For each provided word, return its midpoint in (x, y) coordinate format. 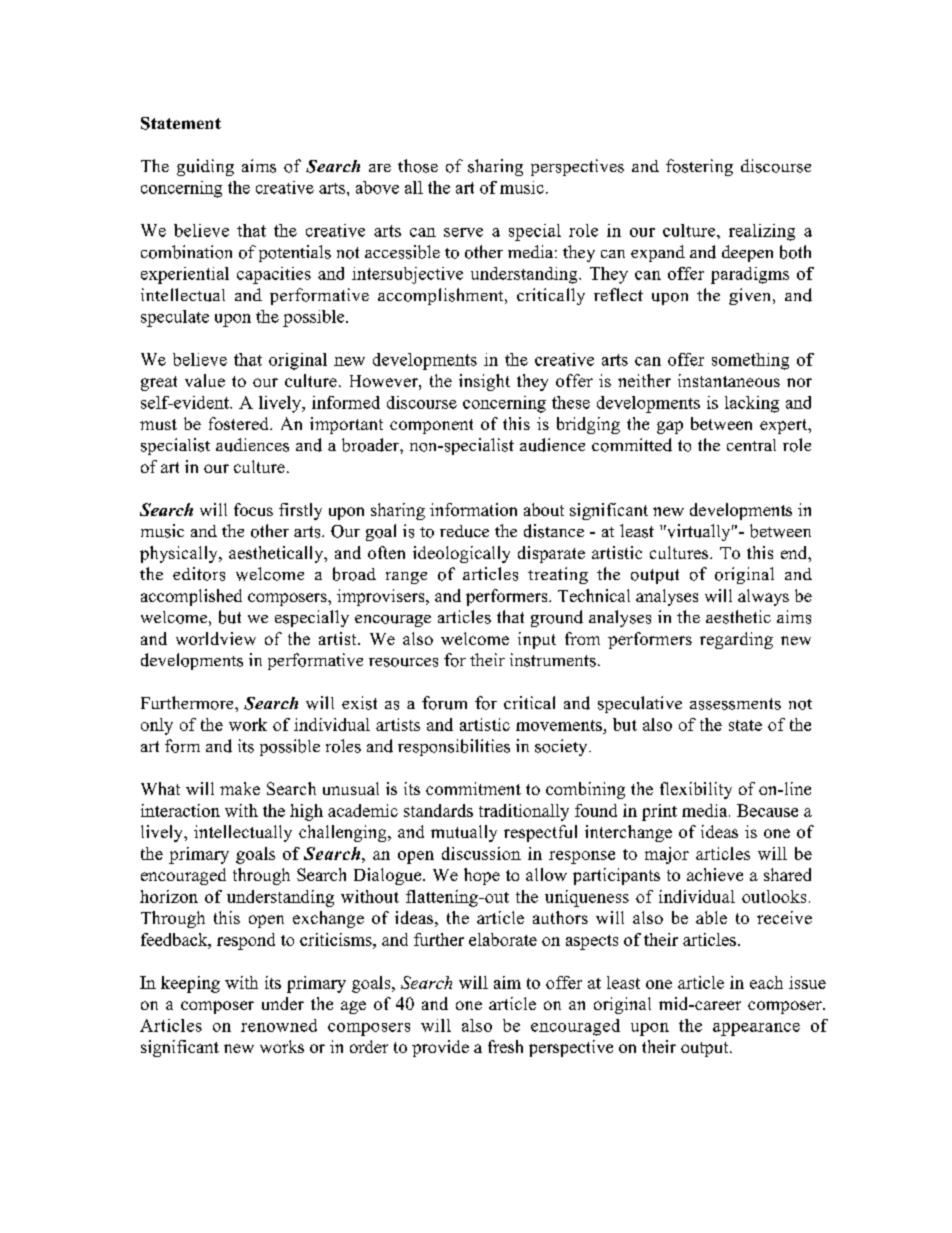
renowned (279, 1025)
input (537, 640)
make (240, 788)
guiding (205, 167)
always (763, 597)
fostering (699, 167)
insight (484, 382)
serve (463, 232)
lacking (752, 404)
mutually (464, 833)
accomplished (191, 597)
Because (767, 810)
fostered (240, 423)
